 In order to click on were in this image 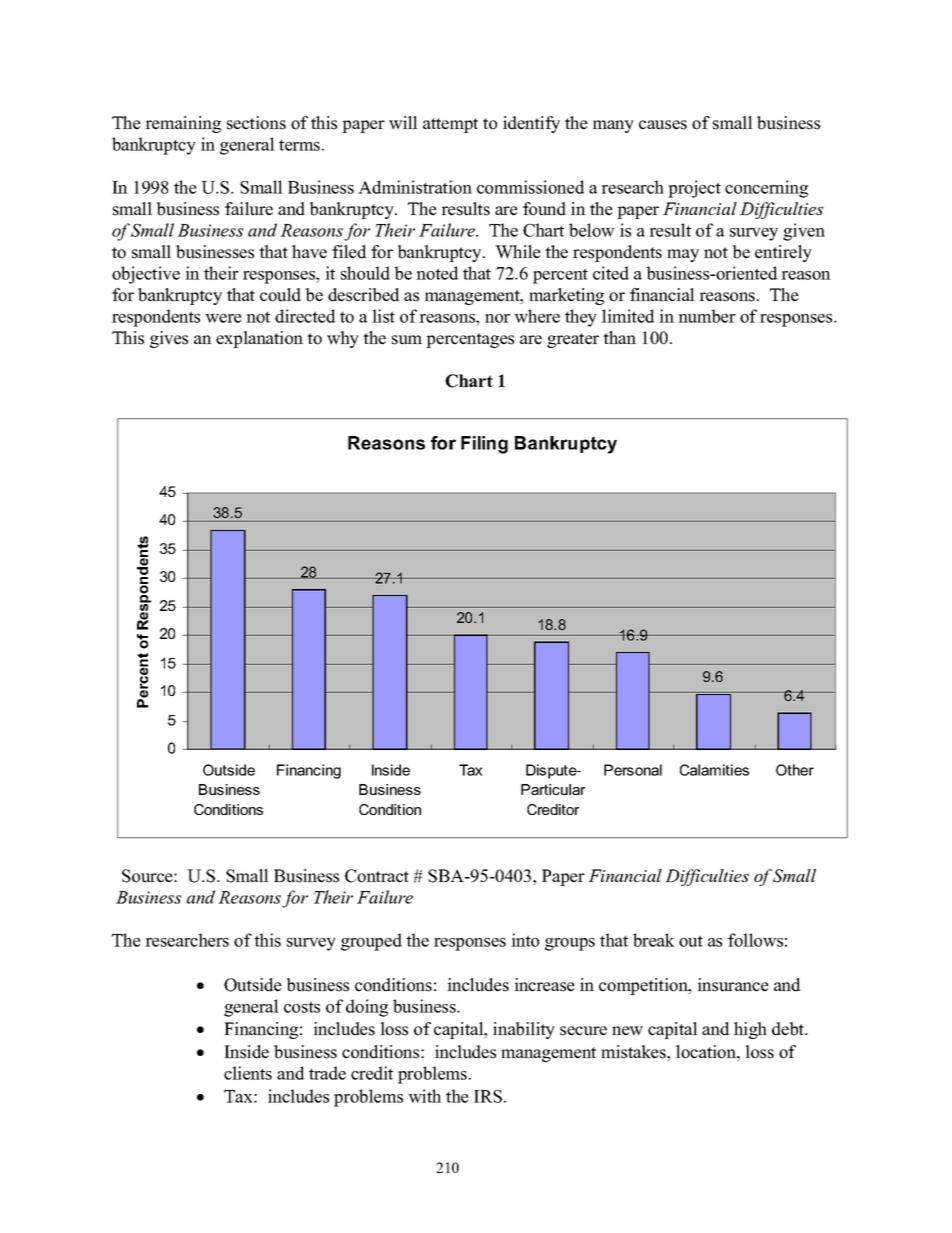, I will do `click(223, 318)`.
